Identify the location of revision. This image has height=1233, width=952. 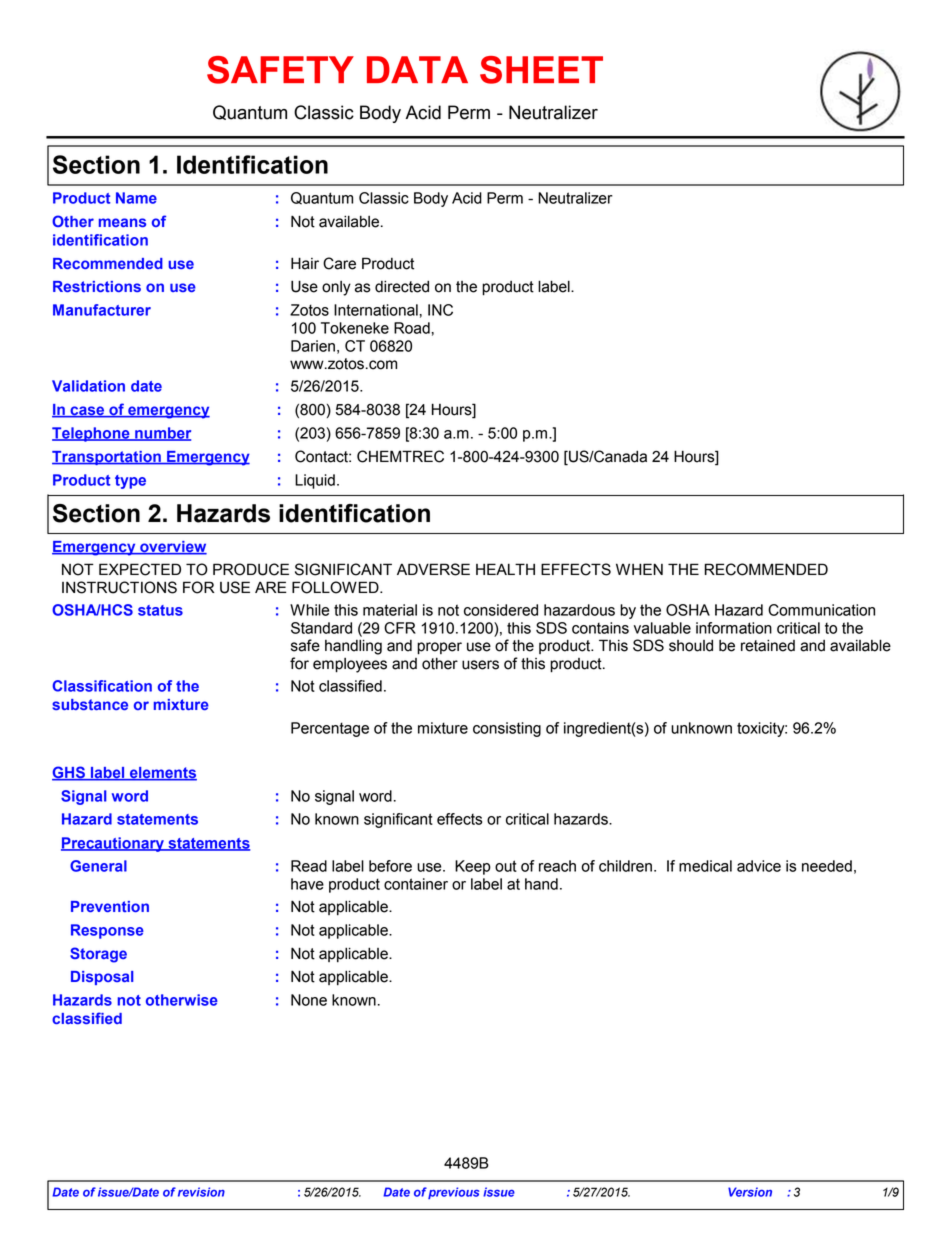
(201, 1192).
